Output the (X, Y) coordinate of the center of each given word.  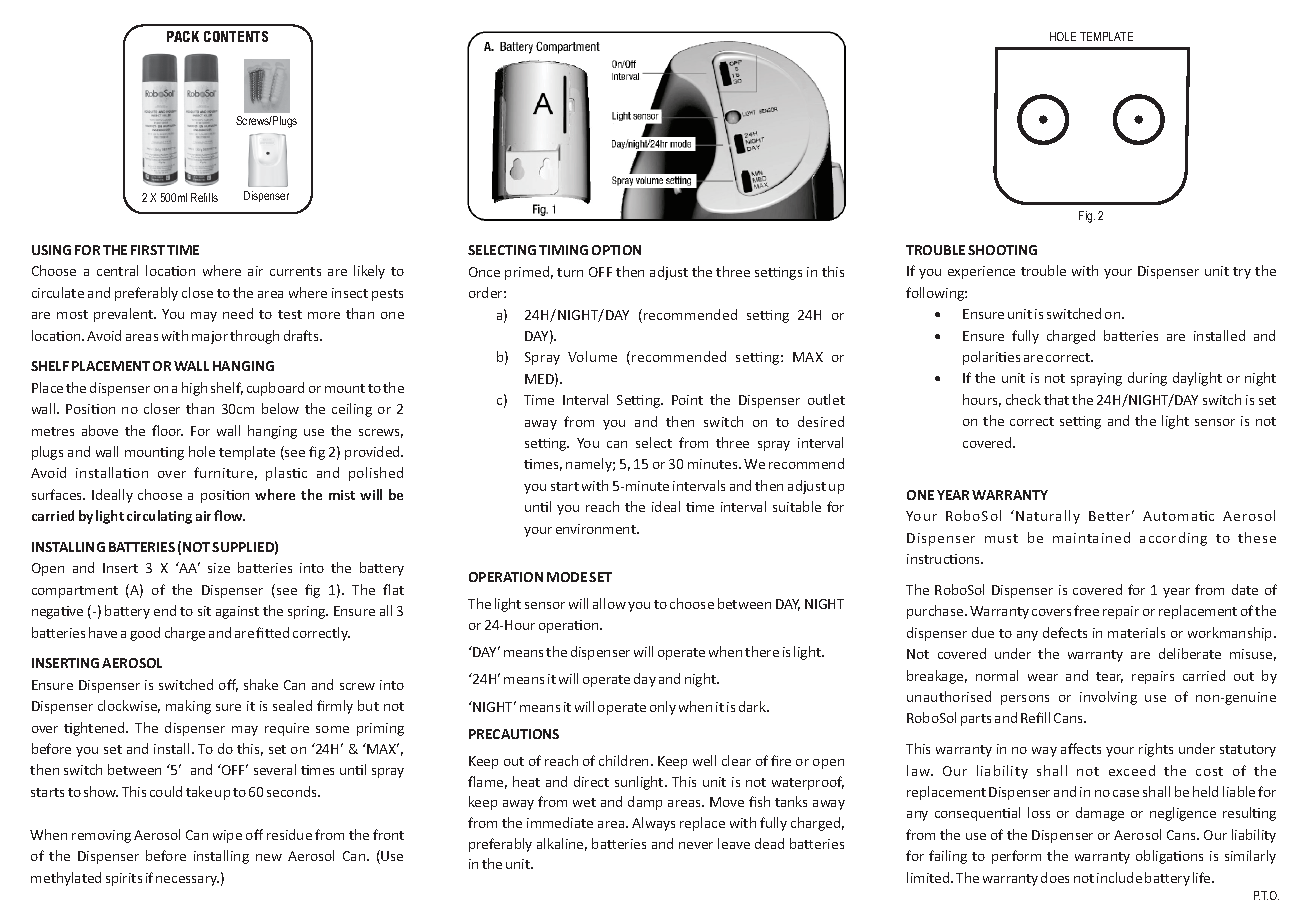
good (145, 634)
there (762, 651)
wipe (227, 836)
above (100, 430)
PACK (183, 36)
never (696, 845)
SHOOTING (1002, 250)
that (1056, 399)
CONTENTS (236, 36)
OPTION (616, 250)
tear (1109, 677)
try (1242, 273)
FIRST (148, 250)
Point (687, 400)
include (1119, 877)
